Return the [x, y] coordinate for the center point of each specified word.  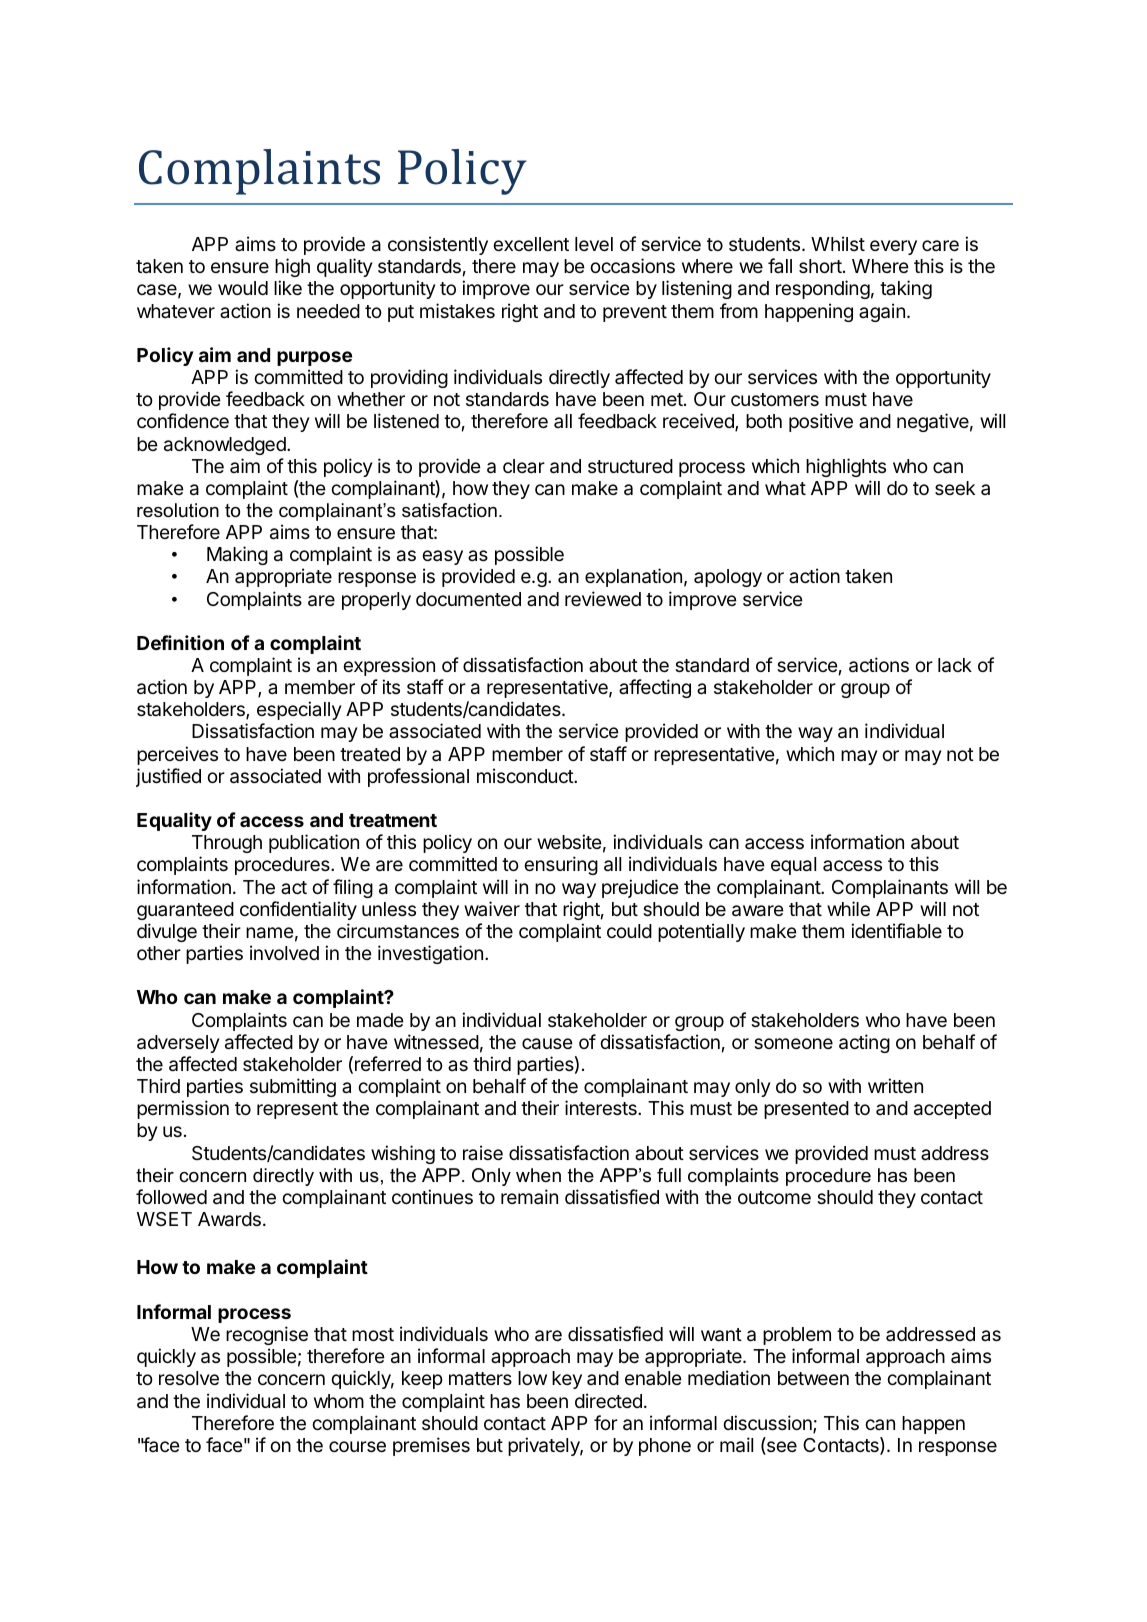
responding [823, 289]
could [629, 931]
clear [524, 466]
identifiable [896, 930]
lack [955, 665]
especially [299, 710]
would [243, 288]
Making [237, 555]
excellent [531, 244]
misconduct [526, 775]
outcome [774, 1197]
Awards [229, 1219]
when [538, 1175]
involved [284, 952]
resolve [189, 1378]
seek [955, 488]
